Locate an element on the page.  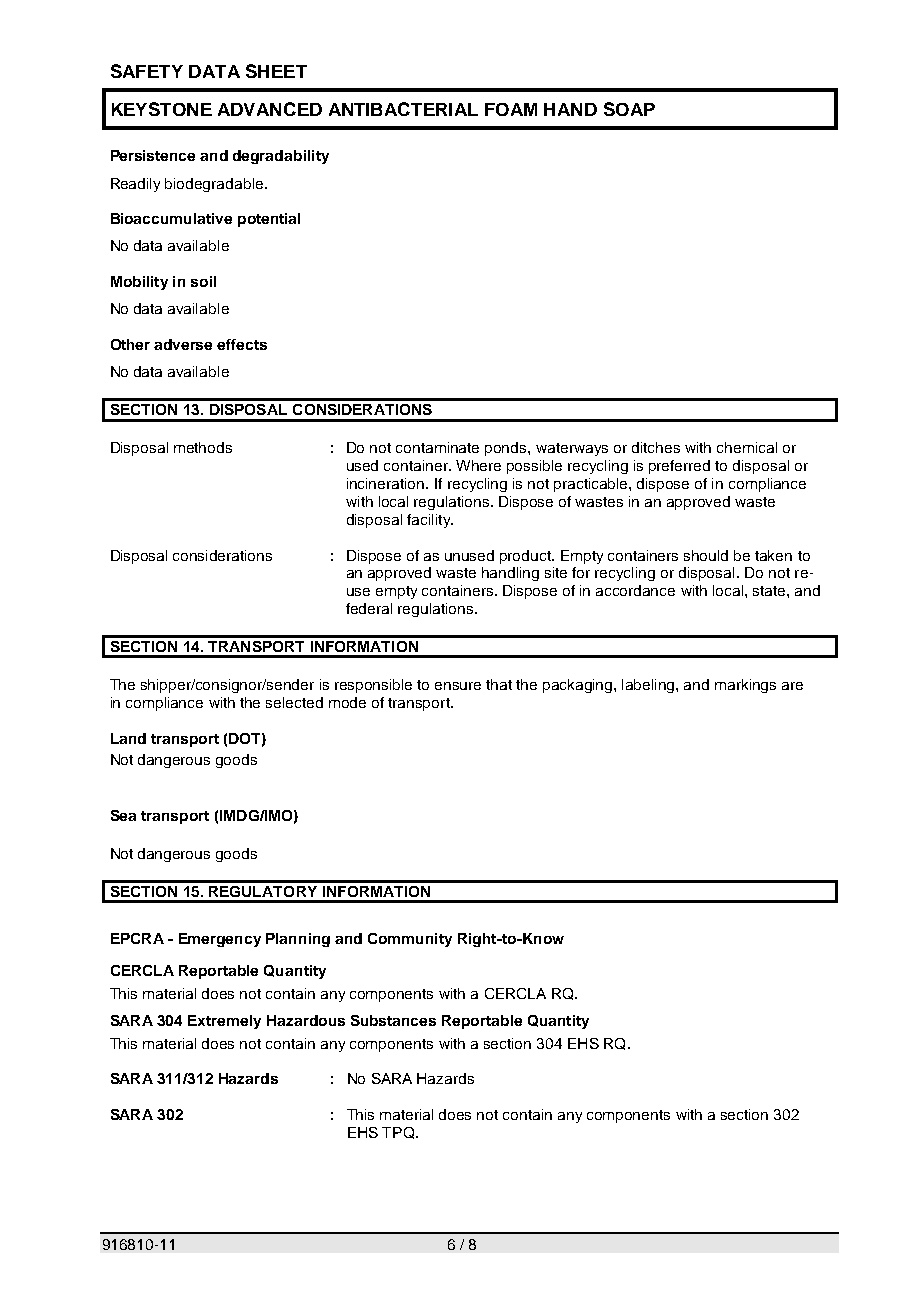
chemical is located at coordinates (747, 447).
